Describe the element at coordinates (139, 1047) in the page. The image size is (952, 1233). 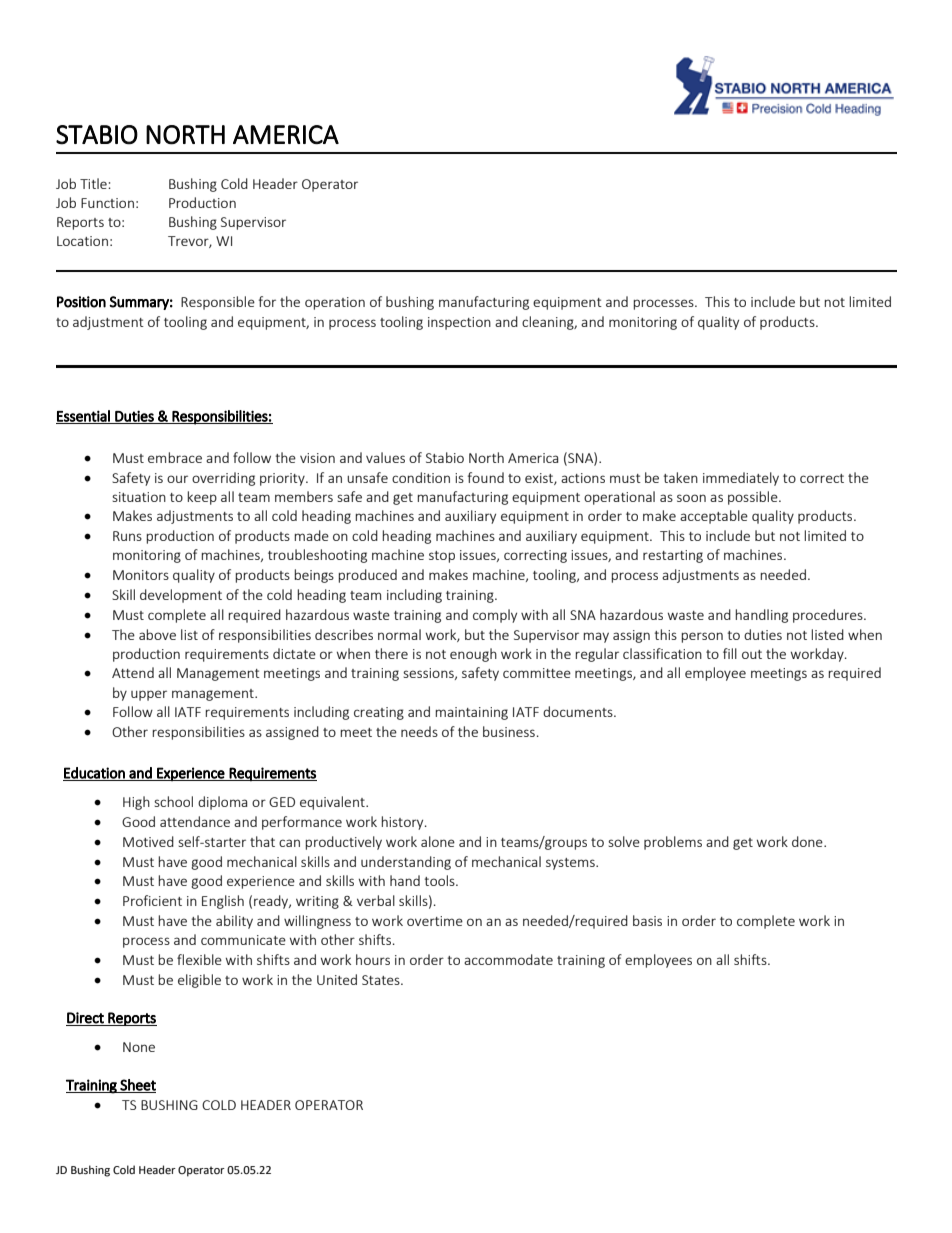
I see `None` at that location.
